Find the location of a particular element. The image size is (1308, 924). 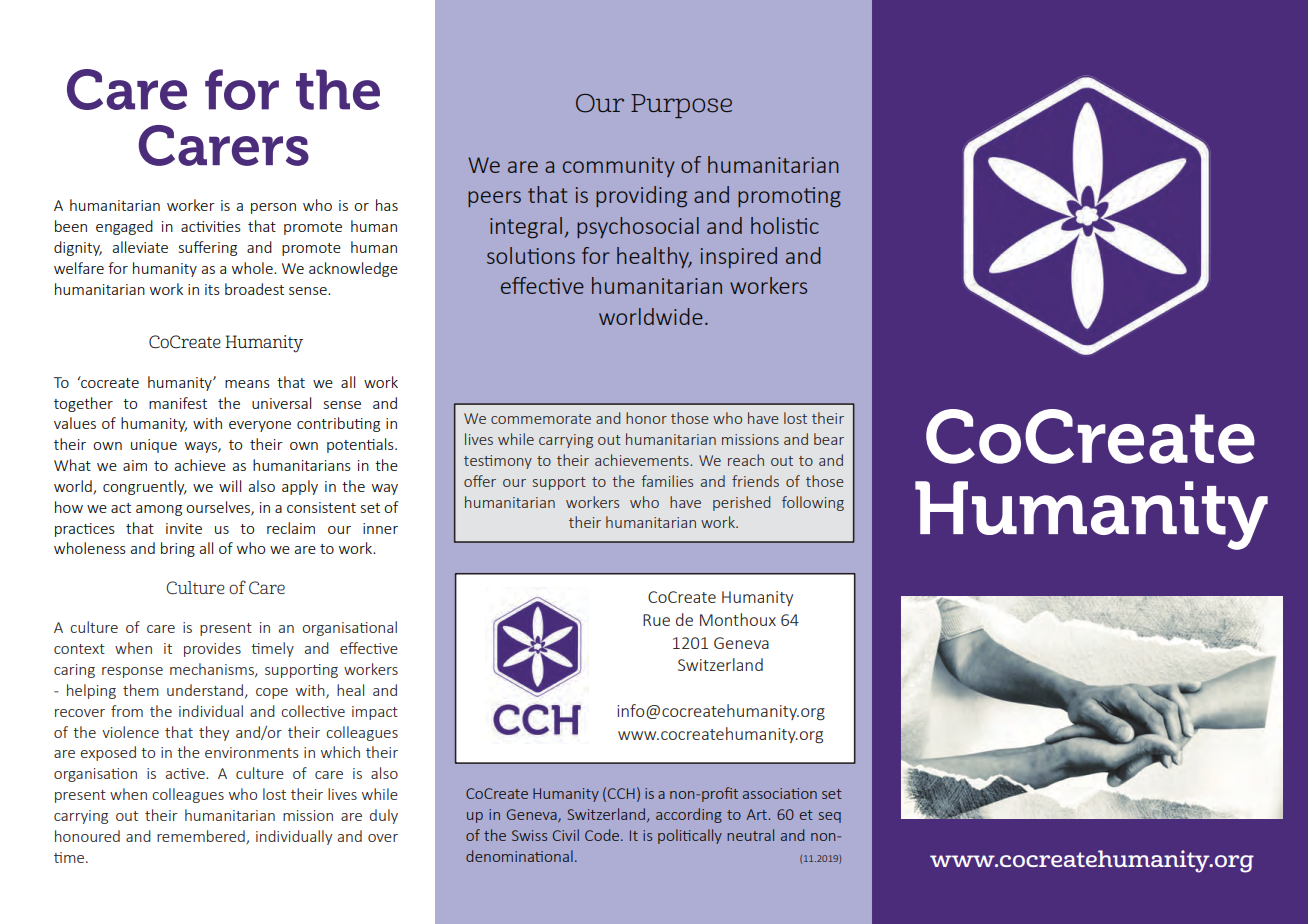

duly is located at coordinates (384, 816).
